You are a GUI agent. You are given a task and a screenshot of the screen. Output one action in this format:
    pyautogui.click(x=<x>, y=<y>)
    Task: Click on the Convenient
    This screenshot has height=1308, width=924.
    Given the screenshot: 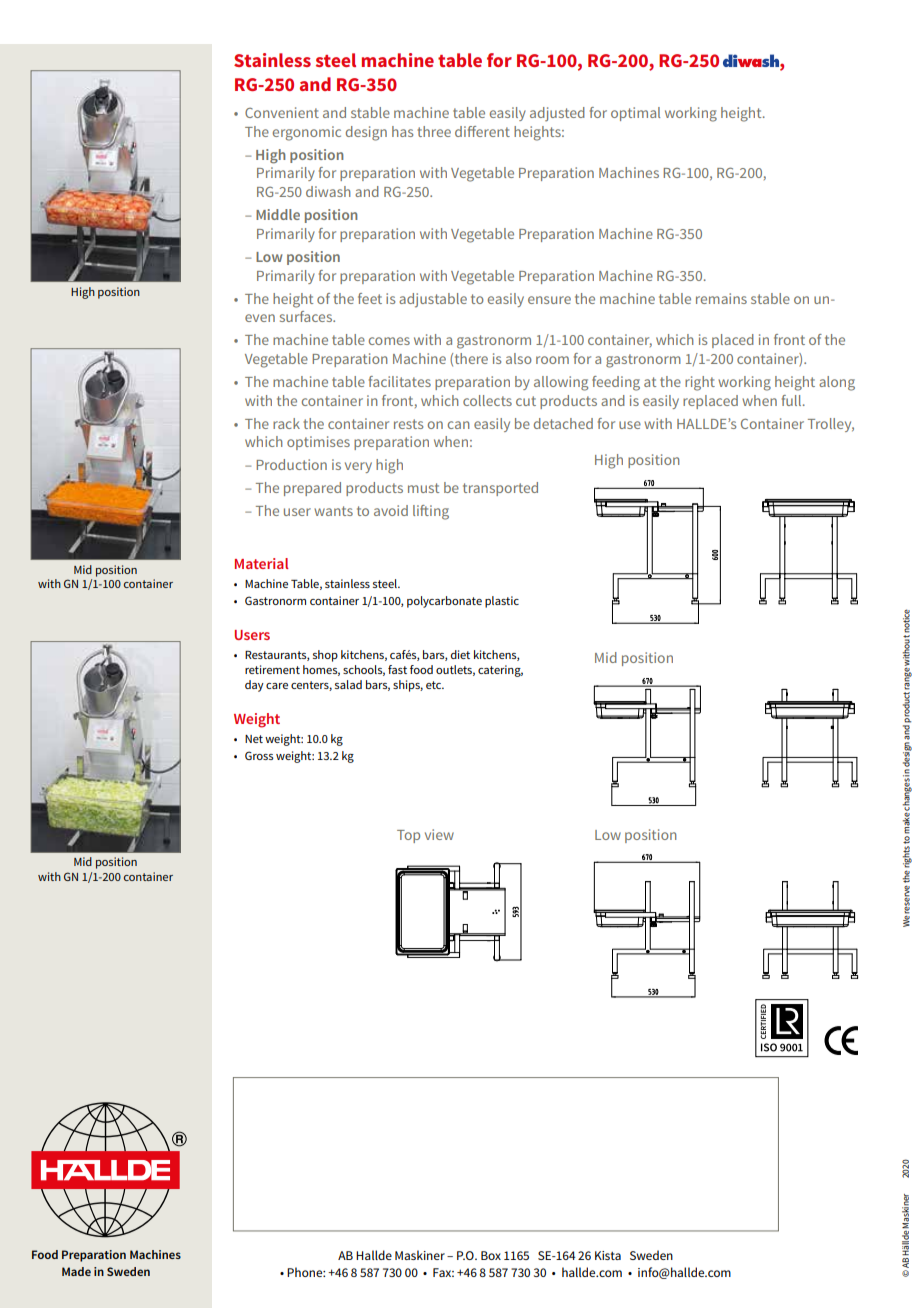 What is the action you would take?
    pyautogui.click(x=282, y=112)
